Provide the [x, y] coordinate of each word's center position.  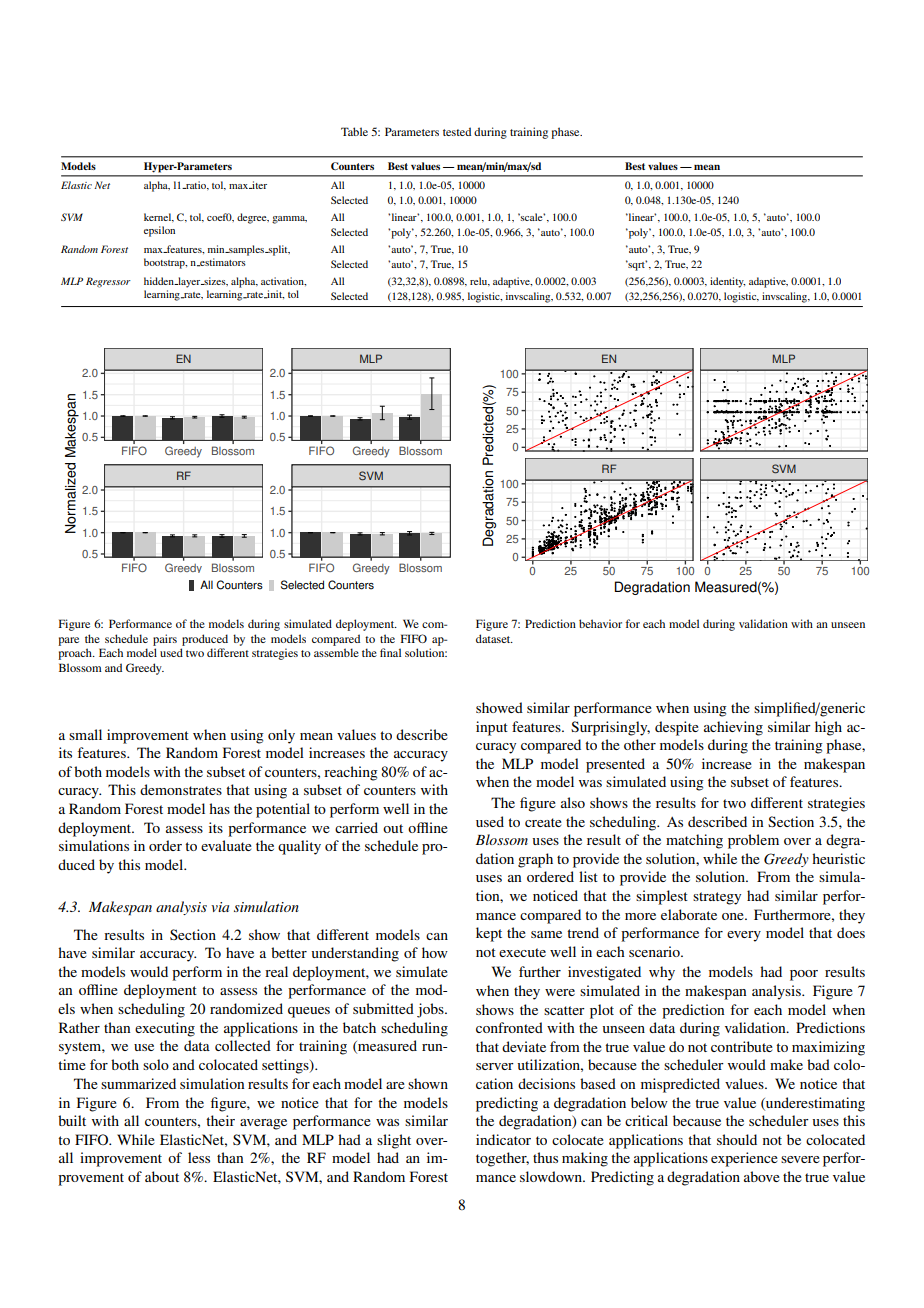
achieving [733, 728]
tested [457, 131]
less [199, 1157]
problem [753, 841]
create [543, 822]
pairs [165, 640]
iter [258, 185]
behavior [600, 623]
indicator [503, 1139]
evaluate [226, 845]
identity [727, 282]
